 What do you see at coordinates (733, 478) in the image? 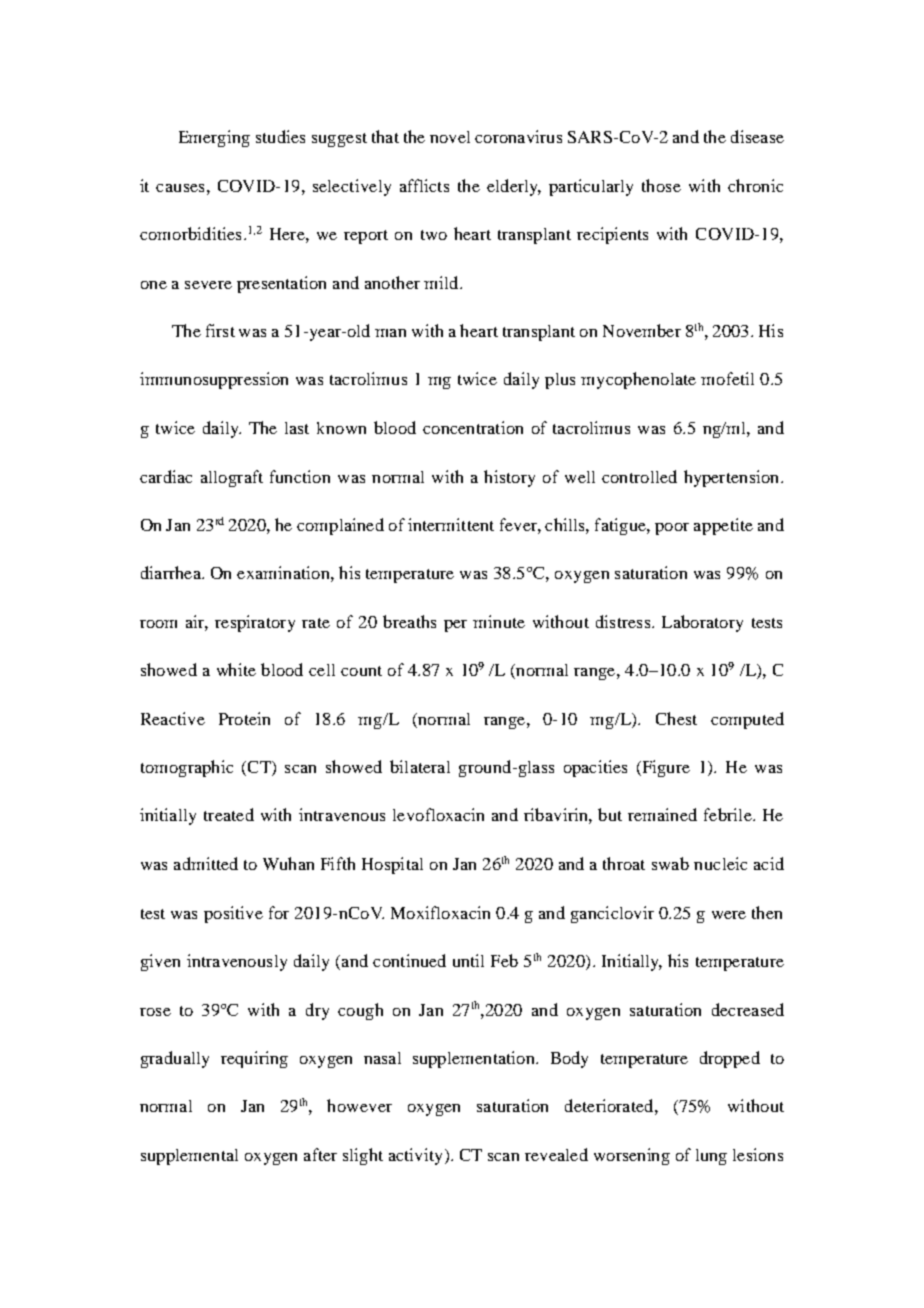
I see `hypertension` at bounding box center [733, 478].
